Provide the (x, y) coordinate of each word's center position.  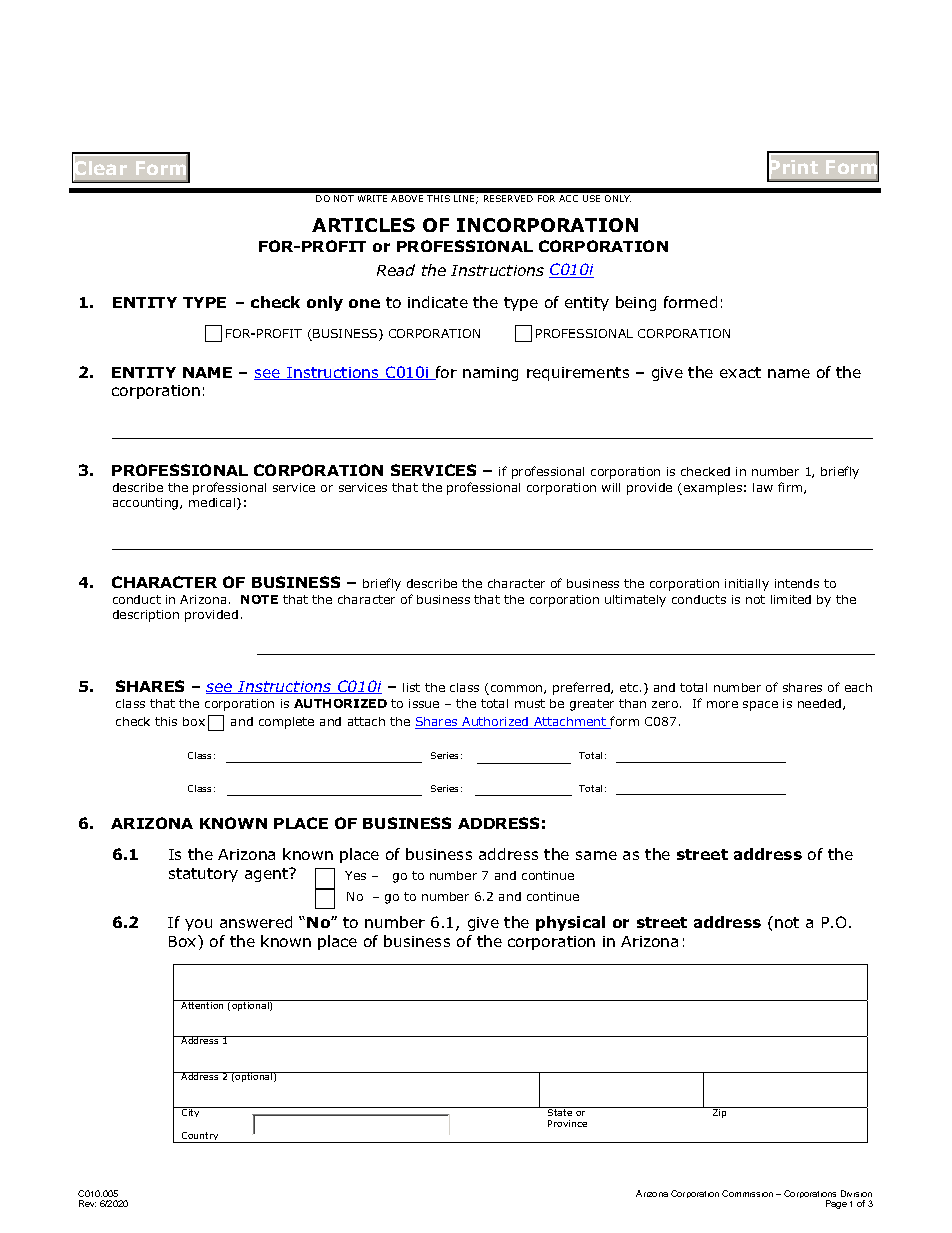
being (636, 303)
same (596, 855)
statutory (203, 875)
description (146, 616)
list (411, 687)
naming (490, 374)
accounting (147, 504)
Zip (719, 1112)
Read (396, 270)
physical (570, 923)
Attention (202, 1004)
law (763, 487)
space (760, 706)
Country (200, 1137)
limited (791, 599)
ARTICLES (363, 225)
